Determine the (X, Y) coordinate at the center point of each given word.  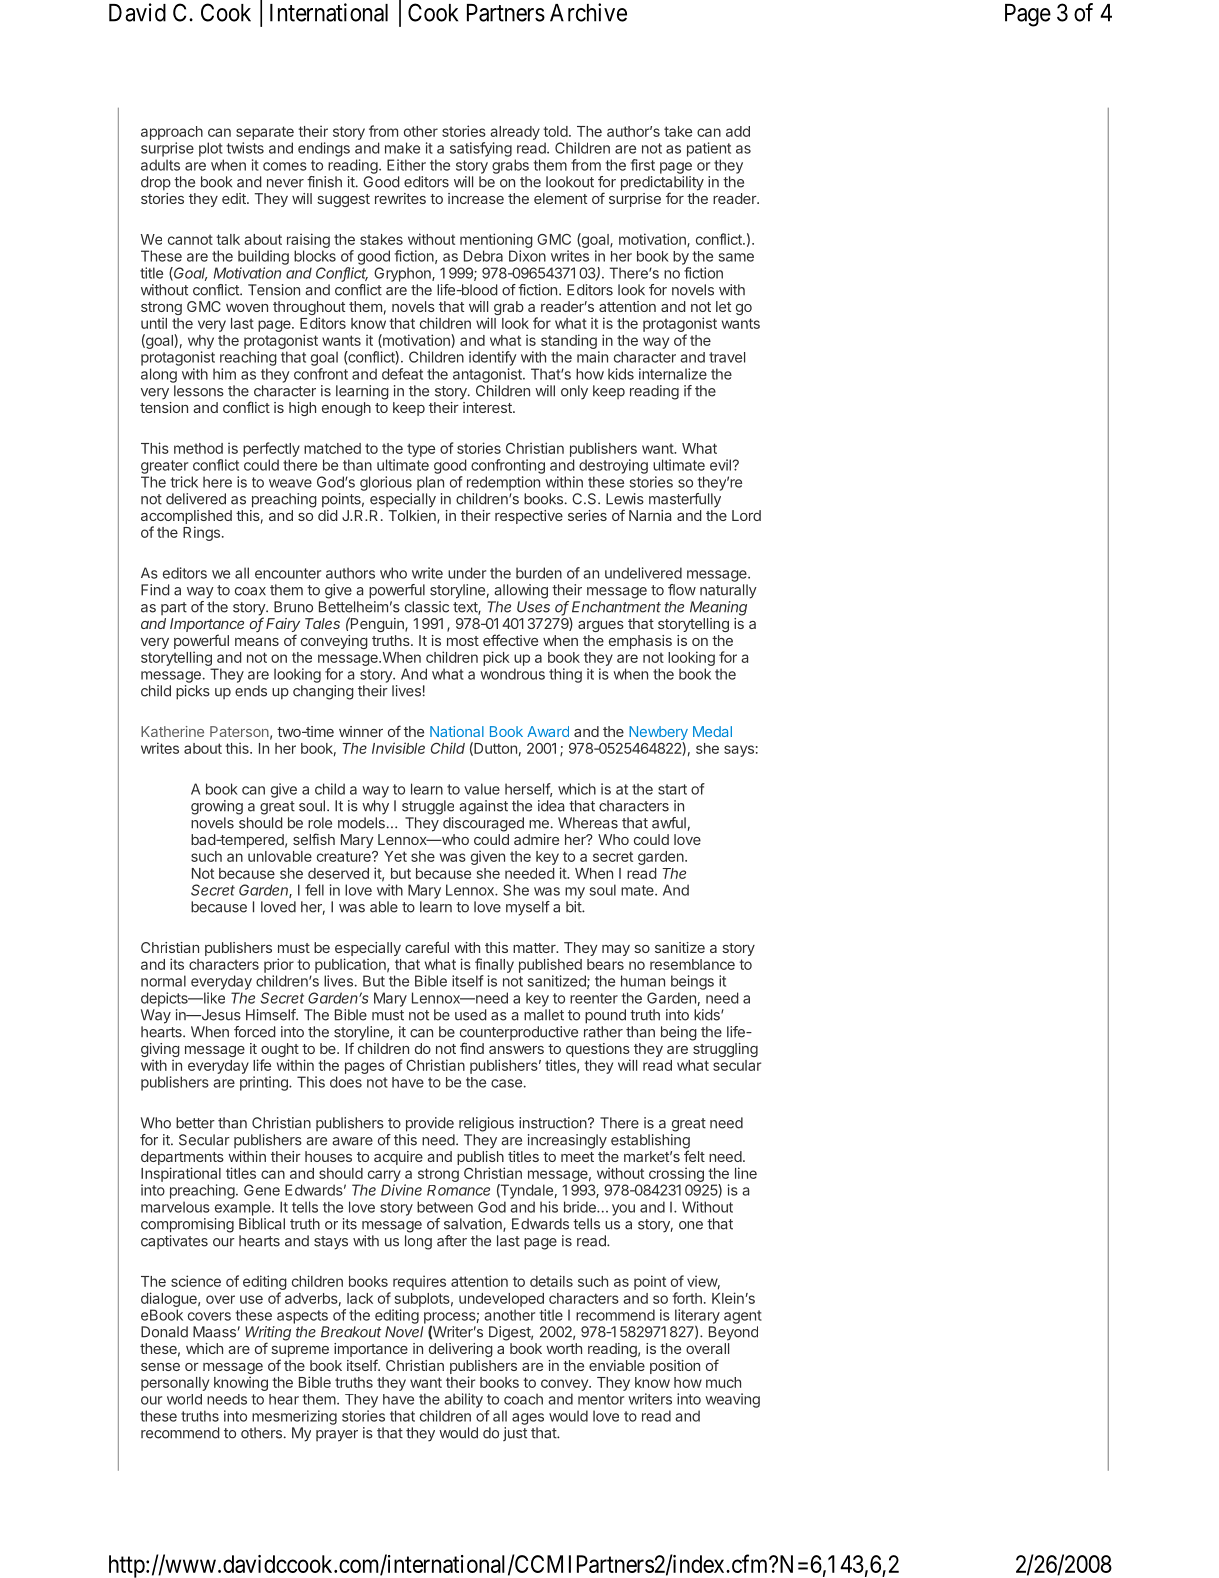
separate (265, 133)
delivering (461, 1350)
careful (427, 947)
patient (709, 149)
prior (279, 965)
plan (430, 483)
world (184, 1399)
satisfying (481, 149)
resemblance (692, 964)
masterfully (685, 500)
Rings (201, 533)
